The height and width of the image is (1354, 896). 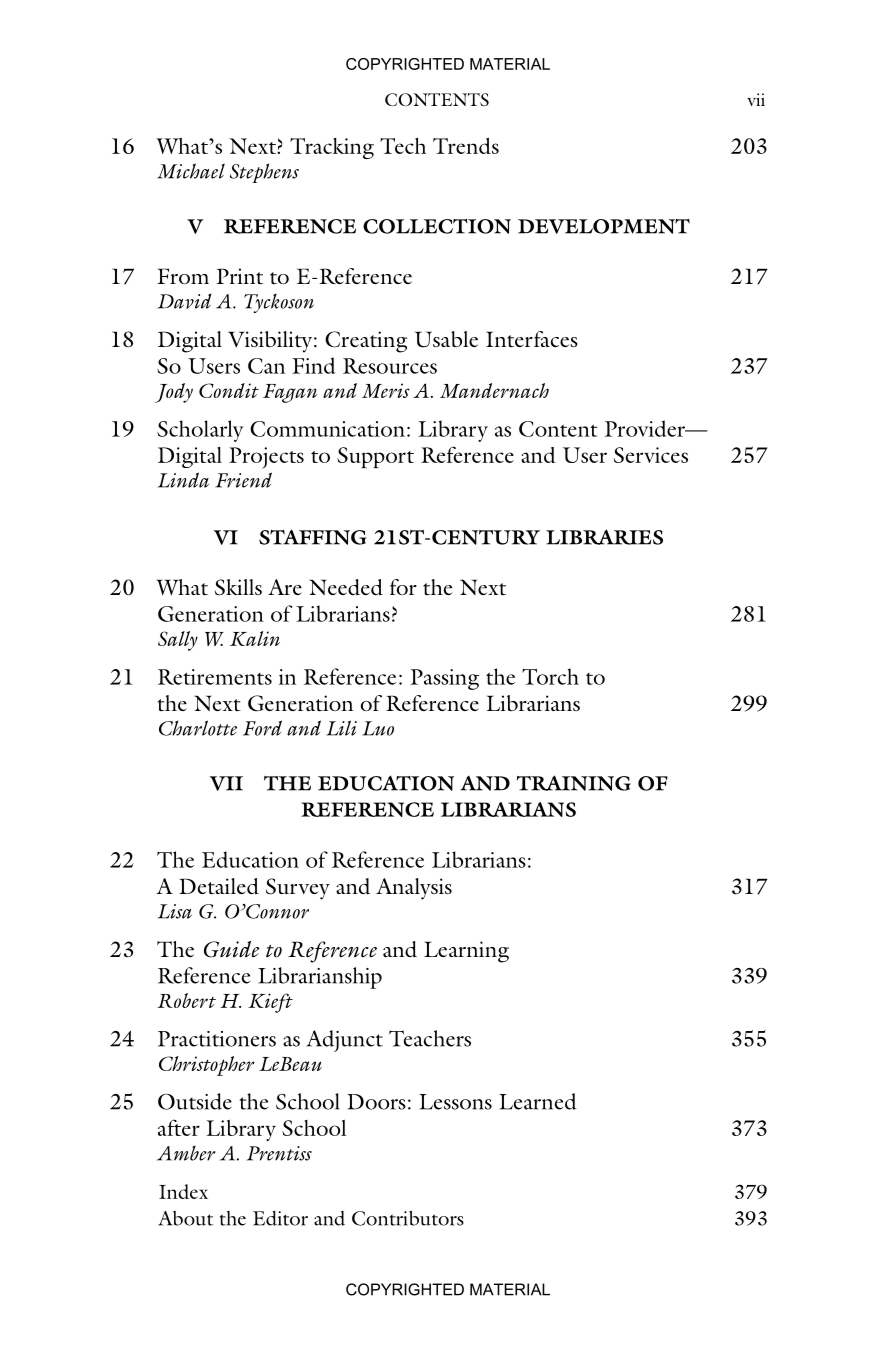 What do you see at coordinates (604, 226) in the image?
I see `DEVELOPMENT` at bounding box center [604, 226].
